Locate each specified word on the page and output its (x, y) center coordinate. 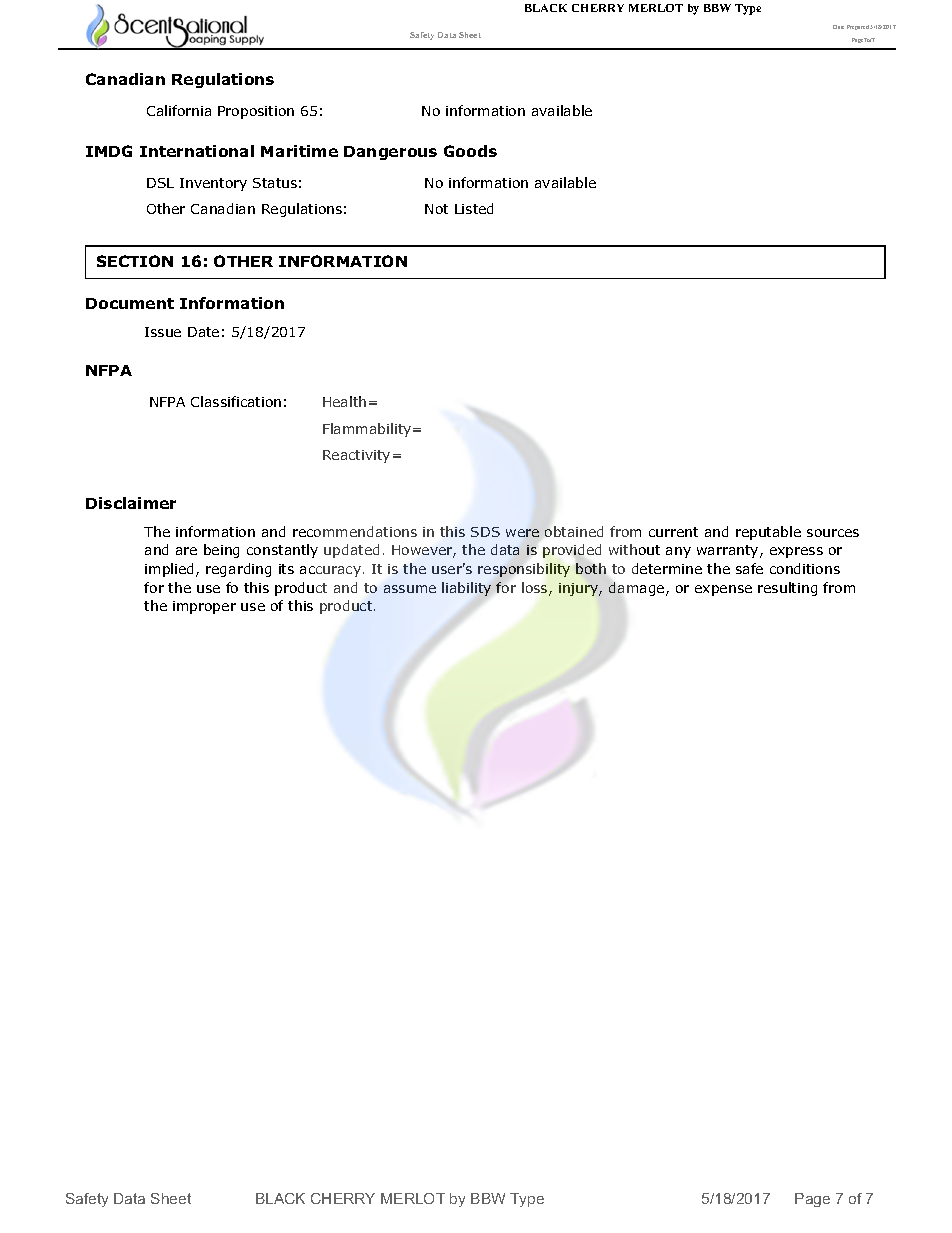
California (179, 110)
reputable (768, 533)
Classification (236, 401)
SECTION (135, 261)
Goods (470, 151)
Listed (474, 208)
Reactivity (356, 456)
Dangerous (390, 153)
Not (436, 209)
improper (204, 607)
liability (466, 589)
